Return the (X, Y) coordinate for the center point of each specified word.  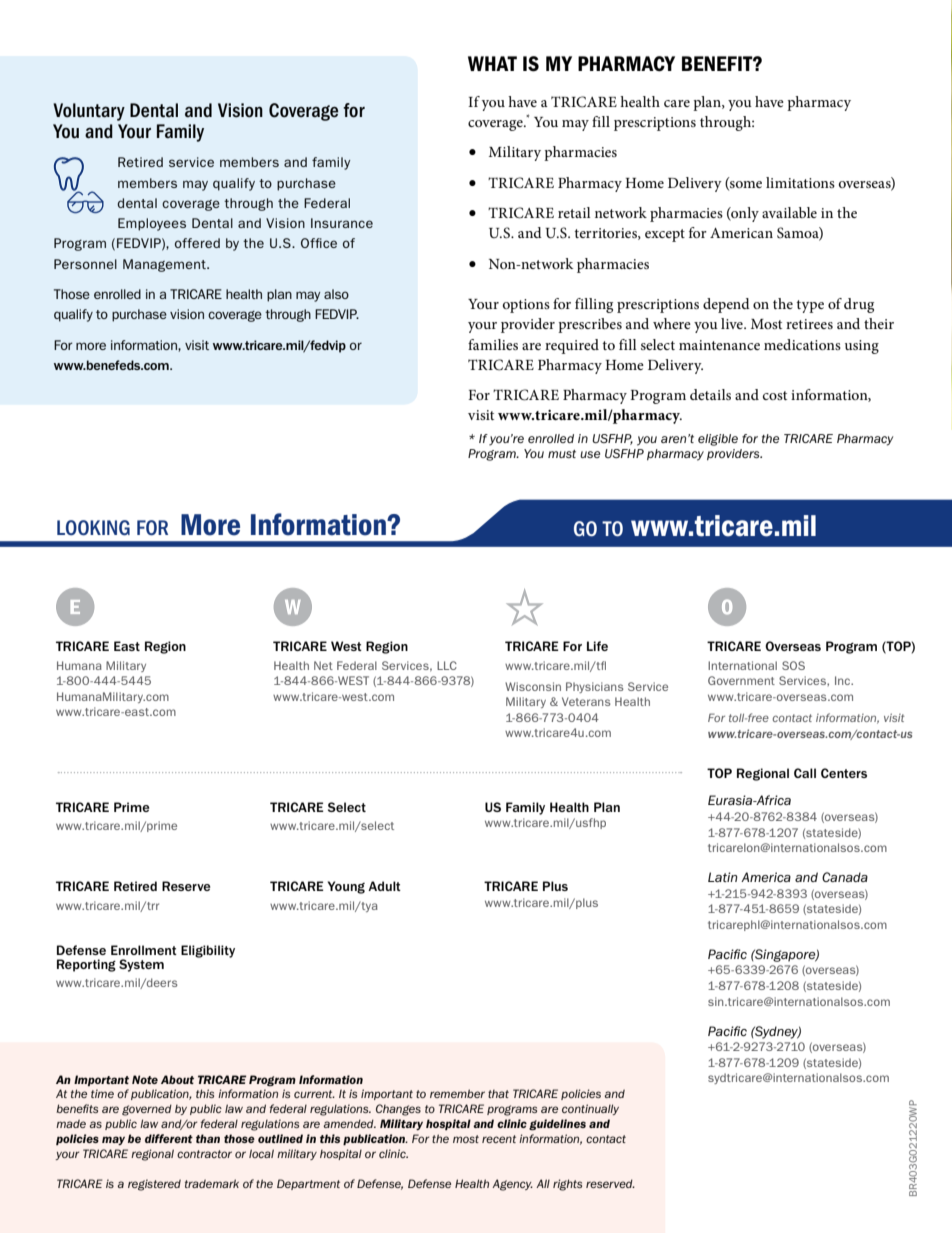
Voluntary (89, 112)
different (169, 1138)
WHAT (492, 63)
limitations (800, 182)
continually (590, 1109)
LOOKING (93, 528)
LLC (447, 665)
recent (499, 1139)
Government (741, 680)
